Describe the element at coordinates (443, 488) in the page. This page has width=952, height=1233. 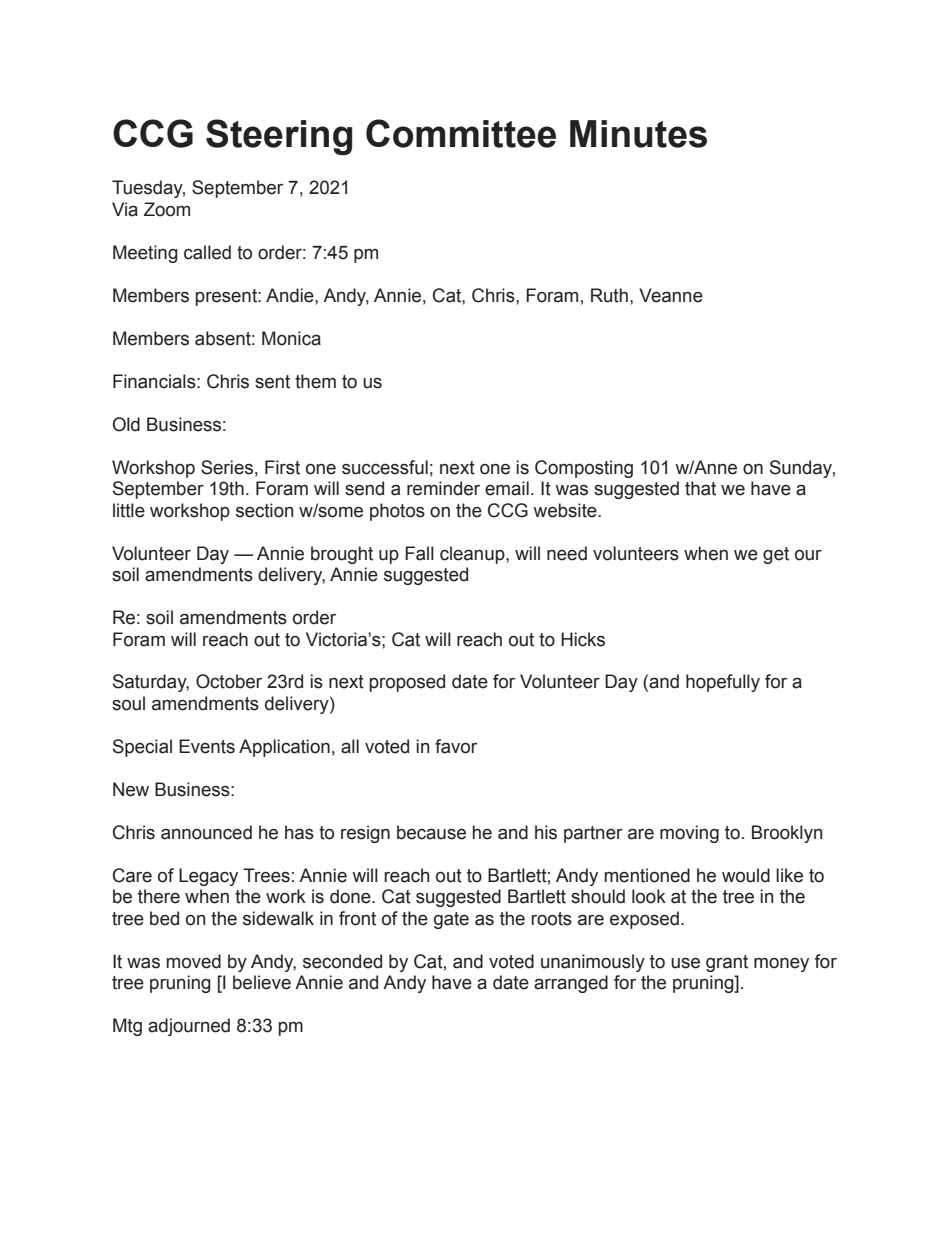
I see `reminder` at that location.
